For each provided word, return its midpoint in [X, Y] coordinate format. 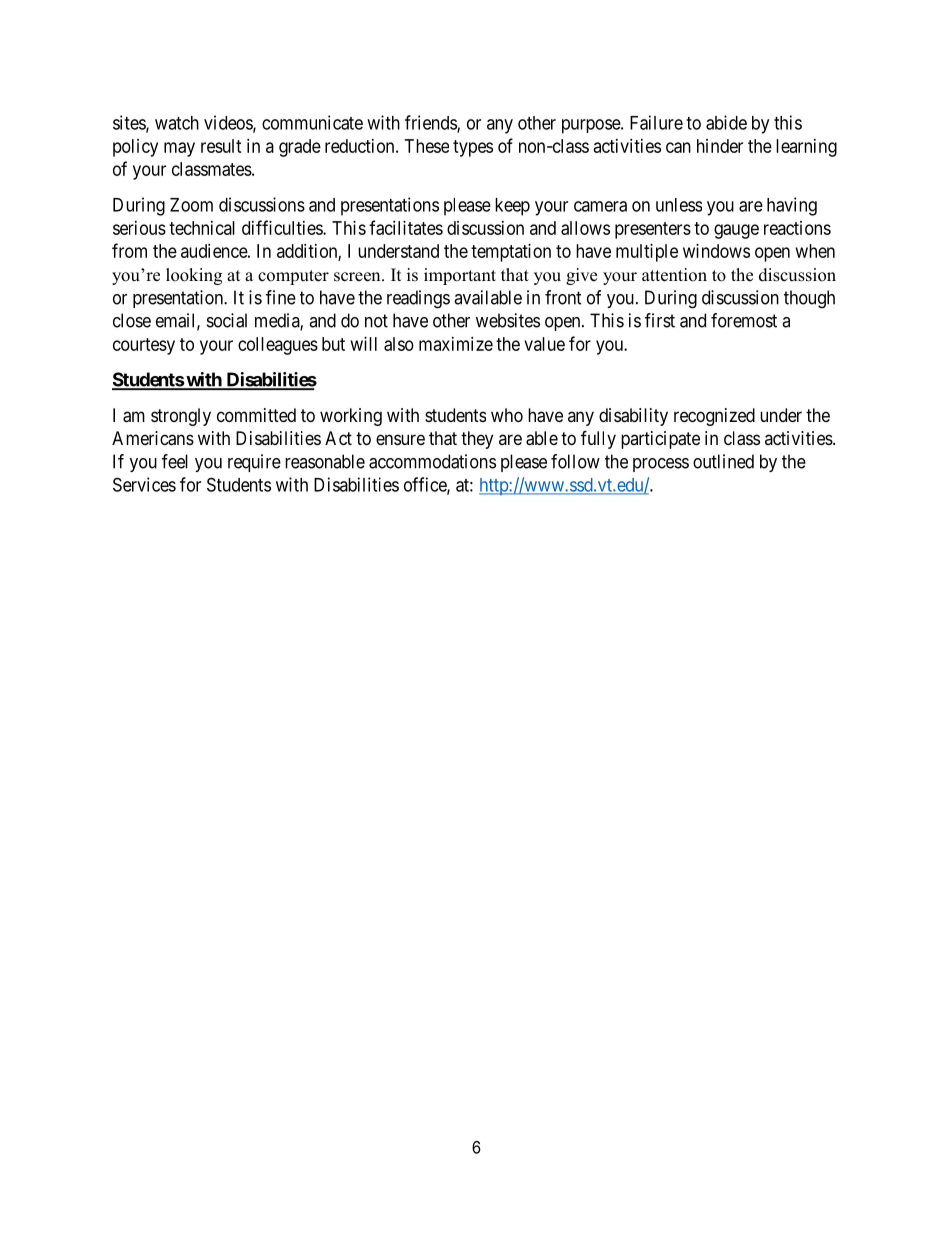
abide [726, 122]
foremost [744, 320]
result [221, 146]
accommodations [432, 461]
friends [431, 123]
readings [418, 299]
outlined [723, 461]
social [227, 320]
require [254, 463]
